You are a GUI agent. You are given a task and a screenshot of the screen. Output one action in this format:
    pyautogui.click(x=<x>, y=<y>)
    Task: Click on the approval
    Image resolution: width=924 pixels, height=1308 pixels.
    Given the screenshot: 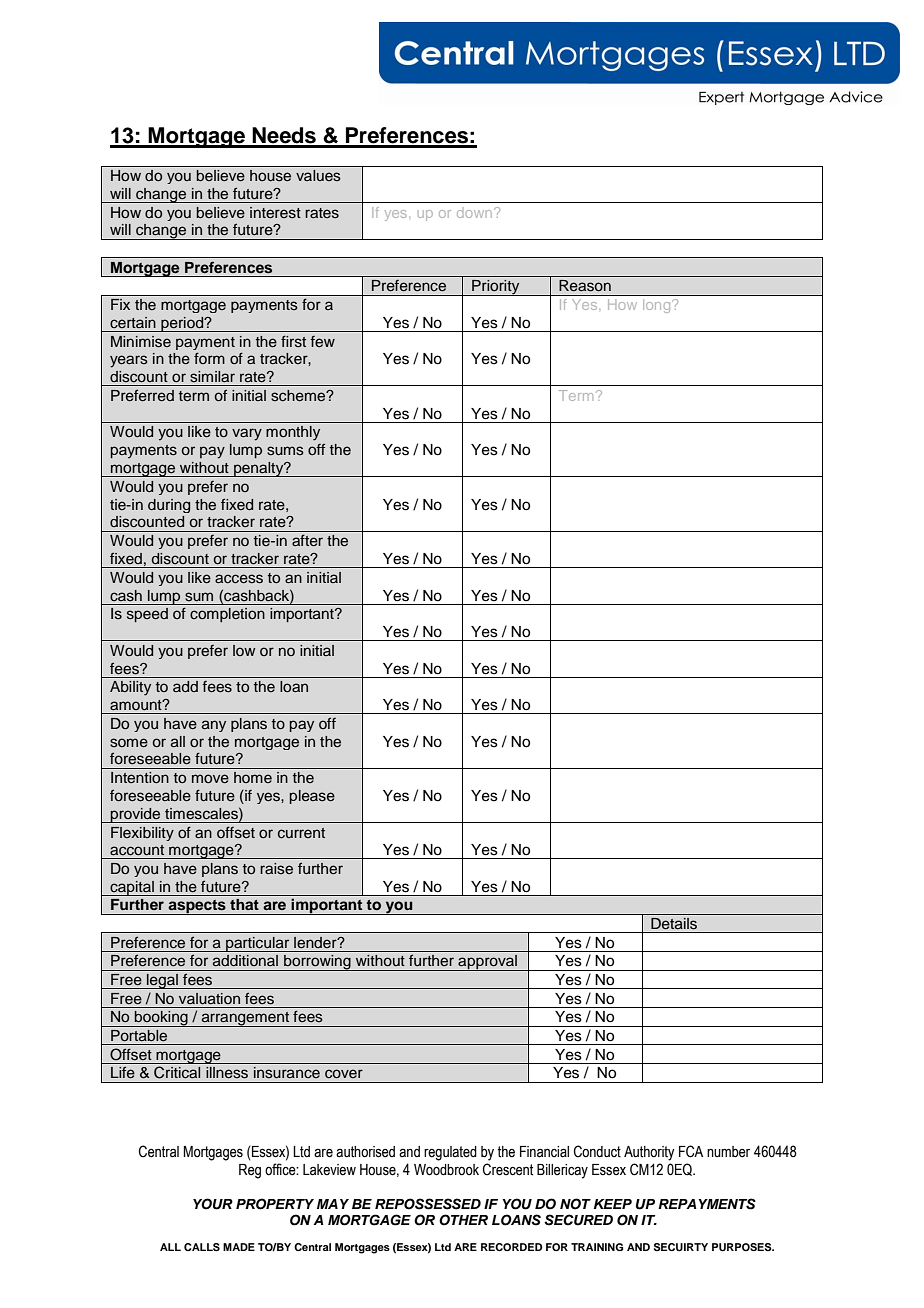 What is the action you would take?
    pyautogui.click(x=487, y=963)
